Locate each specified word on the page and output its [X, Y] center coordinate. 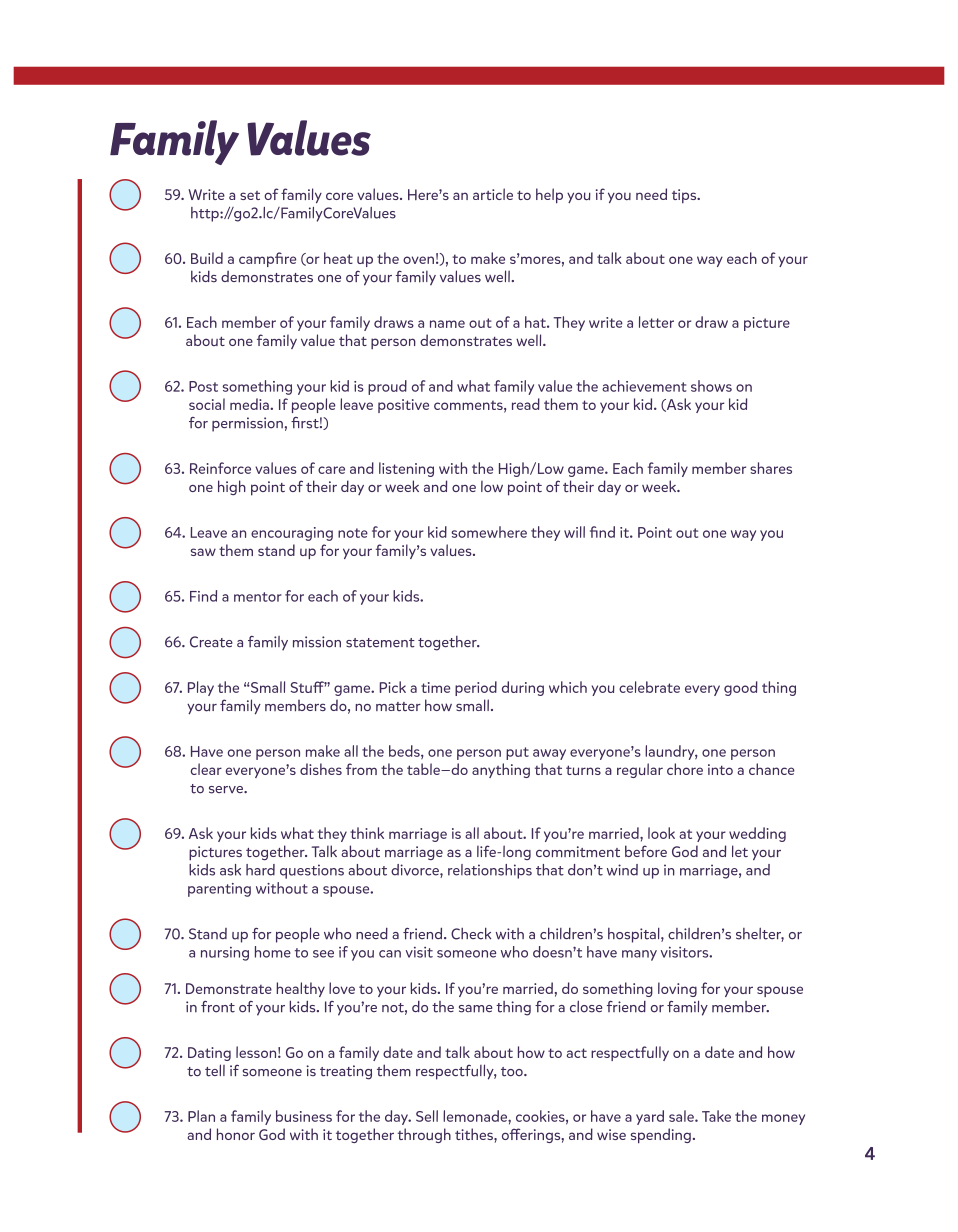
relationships [490, 871]
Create [211, 642]
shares [771, 468]
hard [260, 870]
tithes [475, 1134]
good [741, 688]
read [526, 404]
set [250, 195]
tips [685, 196]
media [250, 404]
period [476, 688]
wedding [757, 834]
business [304, 1116]
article [493, 194]
